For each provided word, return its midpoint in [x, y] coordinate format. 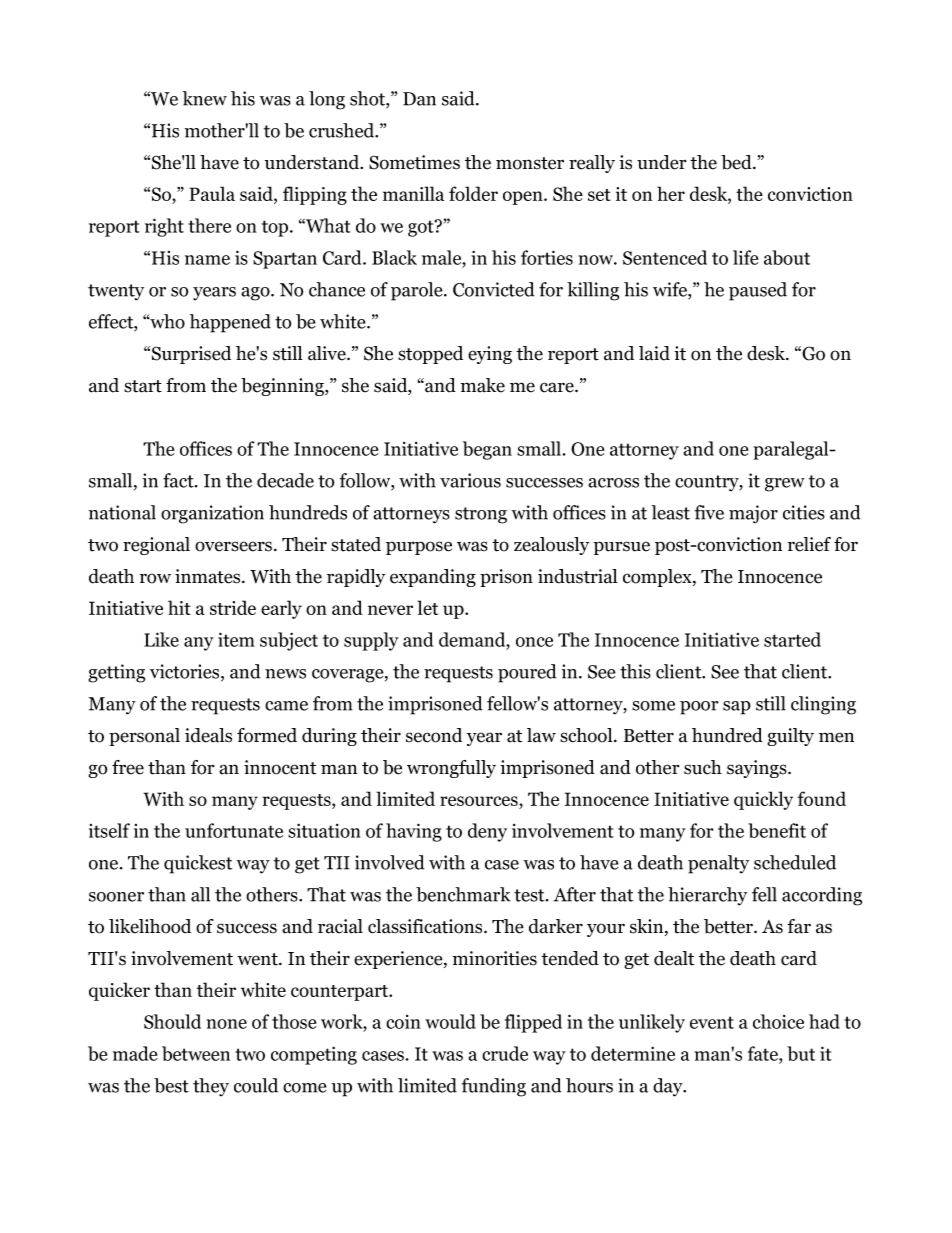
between [196, 1053]
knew [205, 98]
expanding [433, 578]
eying [490, 355]
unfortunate [234, 830]
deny [487, 832]
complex [658, 578]
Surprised [191, 355]
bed [737, 162]
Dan [419, 99]
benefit [777, 830]
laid [654, 353]
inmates [209, 576]
